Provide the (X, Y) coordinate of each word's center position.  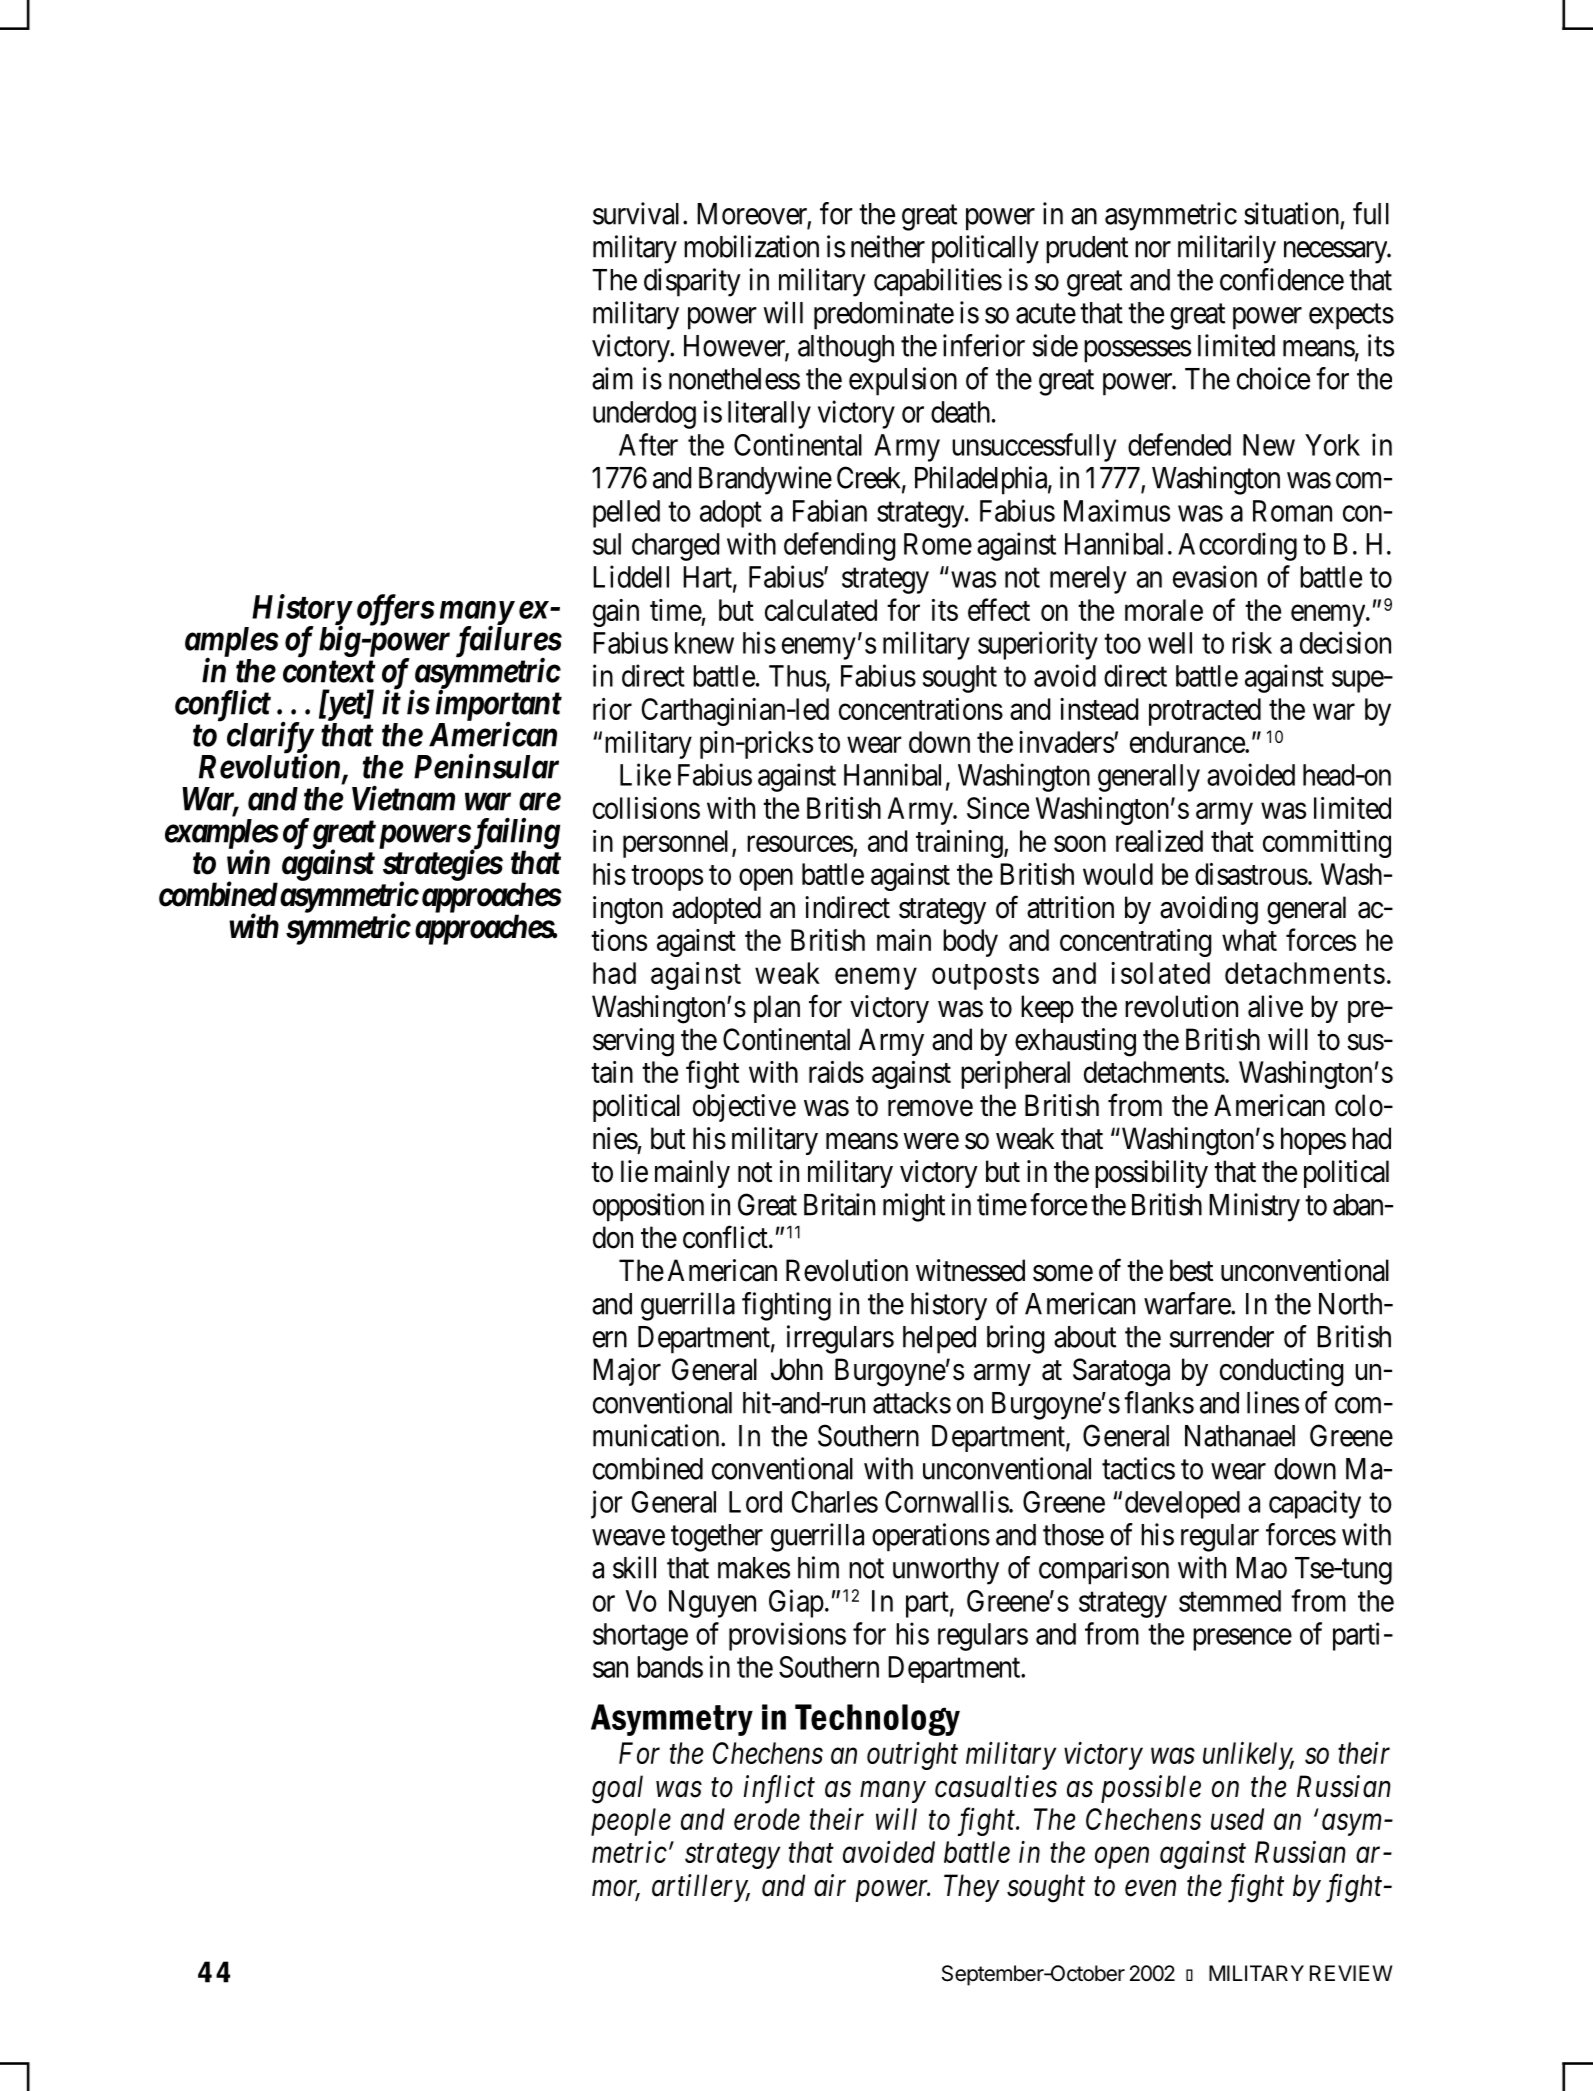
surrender (1222, 1337)
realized (1159, 841)
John (797, 1369)
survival (638, 213)
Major (627, 1372)
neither (888, 246)
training (960, 844)
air (830, 1885)
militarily (1227, 249)
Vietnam (403, 798)
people (631, 1822)
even (1150, 1889)
